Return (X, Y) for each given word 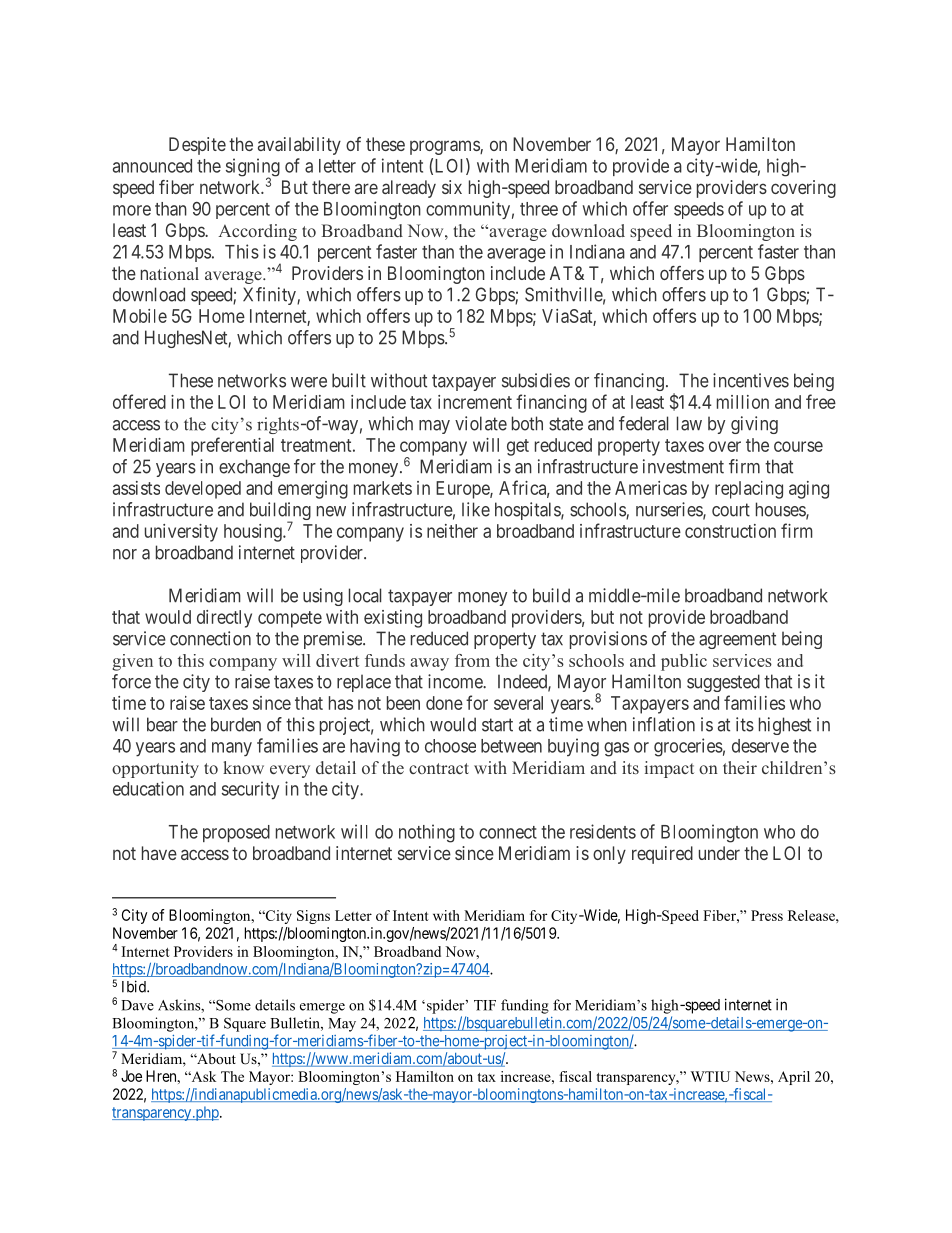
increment (475, 402)
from (472, 660)
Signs (313, 917)
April (794, 1078)
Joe (131, 1076)
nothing (427, 833)
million (743, 402)
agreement (737, 640)
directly (224, 619)
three (539, 209)
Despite (197, 146)
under (719, 853)
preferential (232, 446)
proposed (236, 833)
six (452, 187)
